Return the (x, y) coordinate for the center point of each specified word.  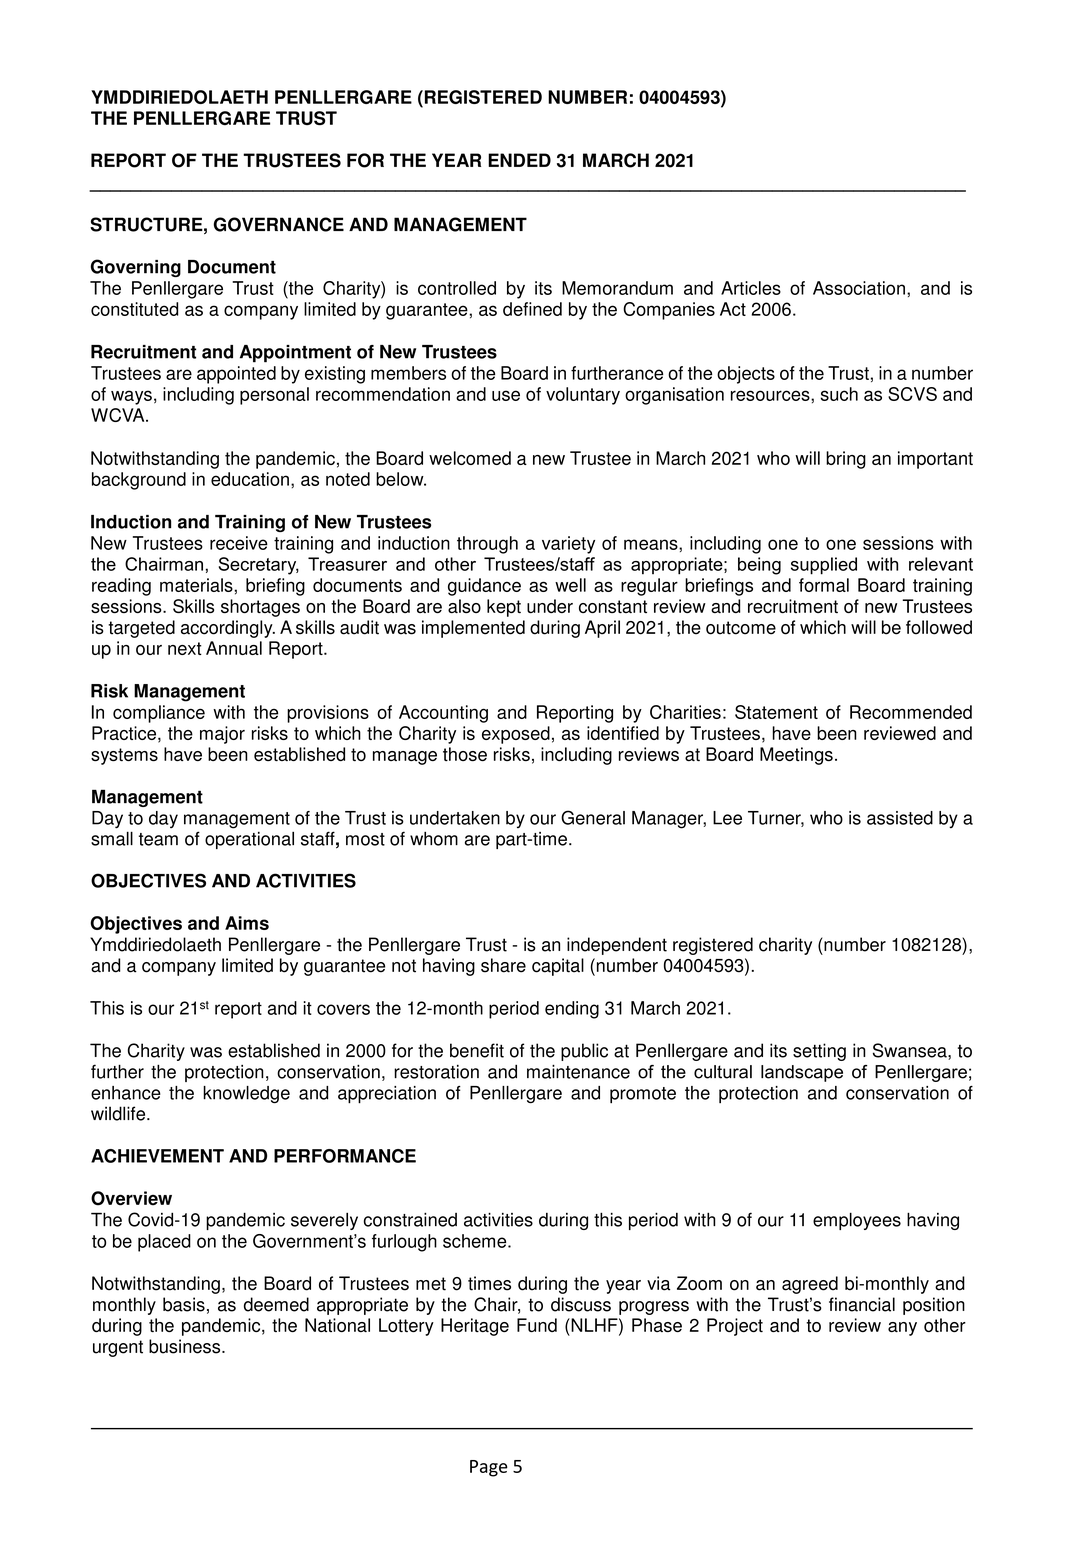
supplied (824, 566)
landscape (802, 1073)
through (487, 545)
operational (249, 840)
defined (532, 309)
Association (859, 288)
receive (239, 543)
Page (489, 1468)
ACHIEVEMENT (157, 1156)
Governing (136, 268)
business (186, 1346)
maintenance (578, 1072)
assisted (900, 818)
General (593, 817)
